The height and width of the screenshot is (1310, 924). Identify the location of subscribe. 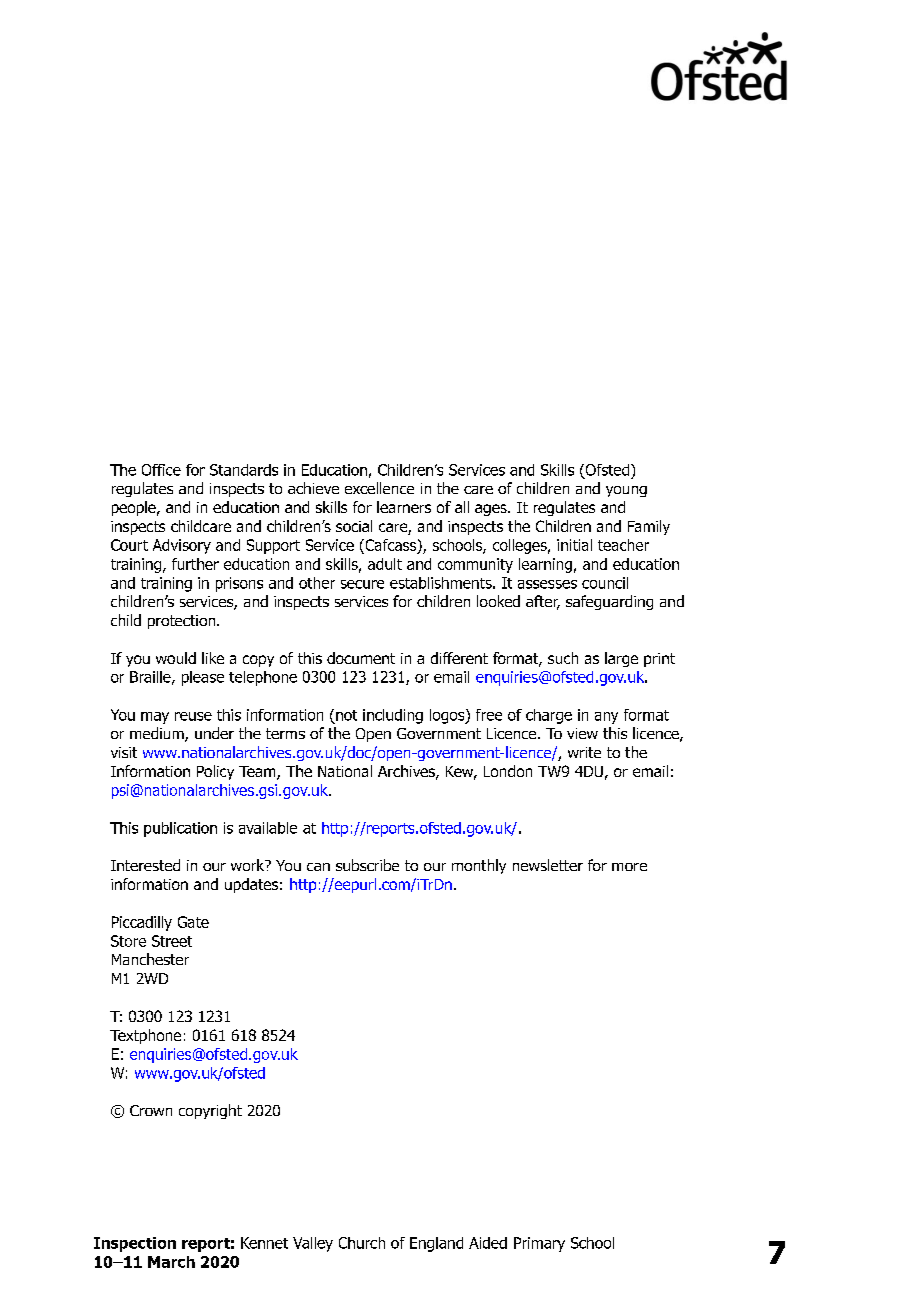
(367, 865).
